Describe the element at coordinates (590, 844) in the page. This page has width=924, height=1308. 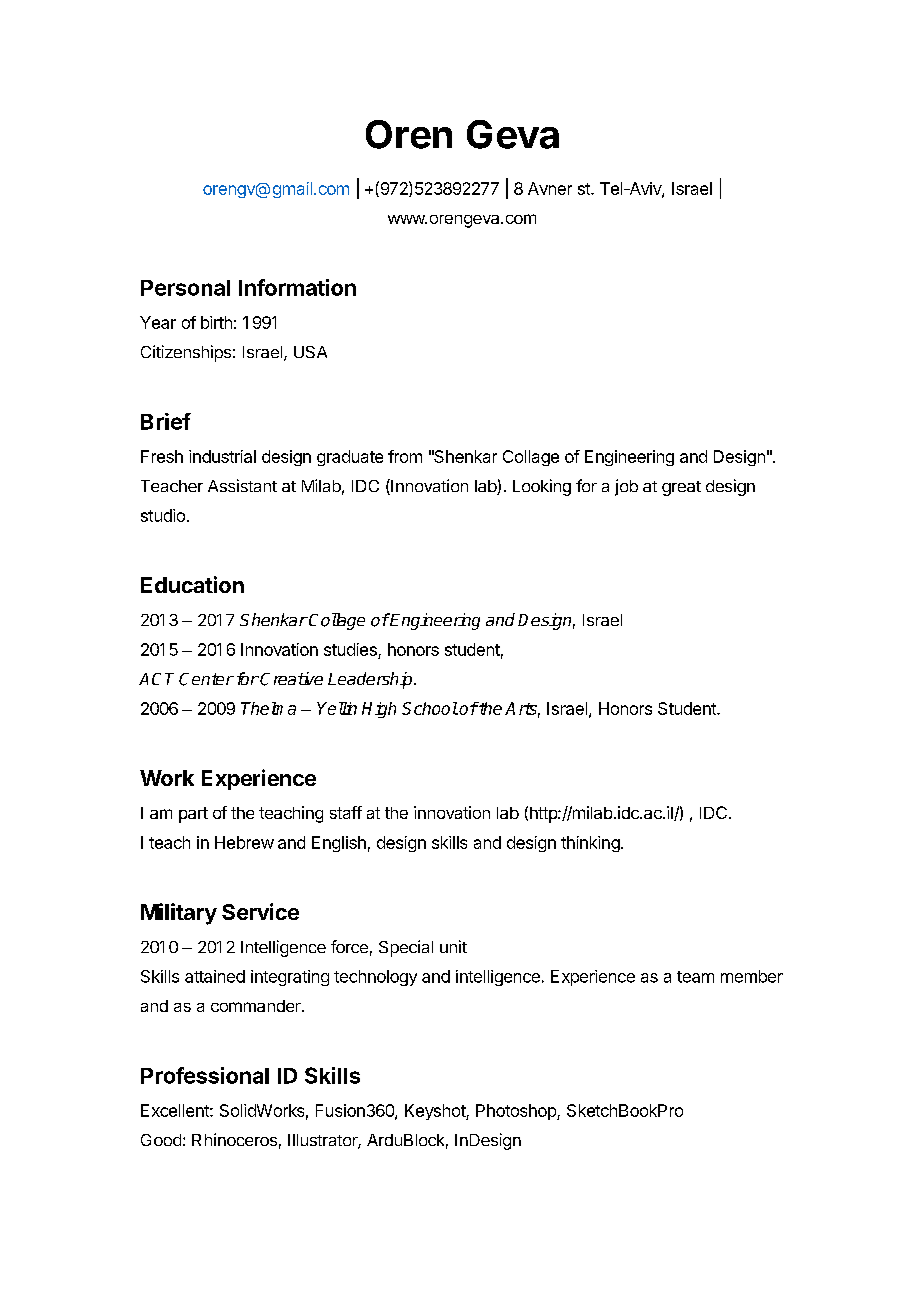
I see `thinking` at that location.
